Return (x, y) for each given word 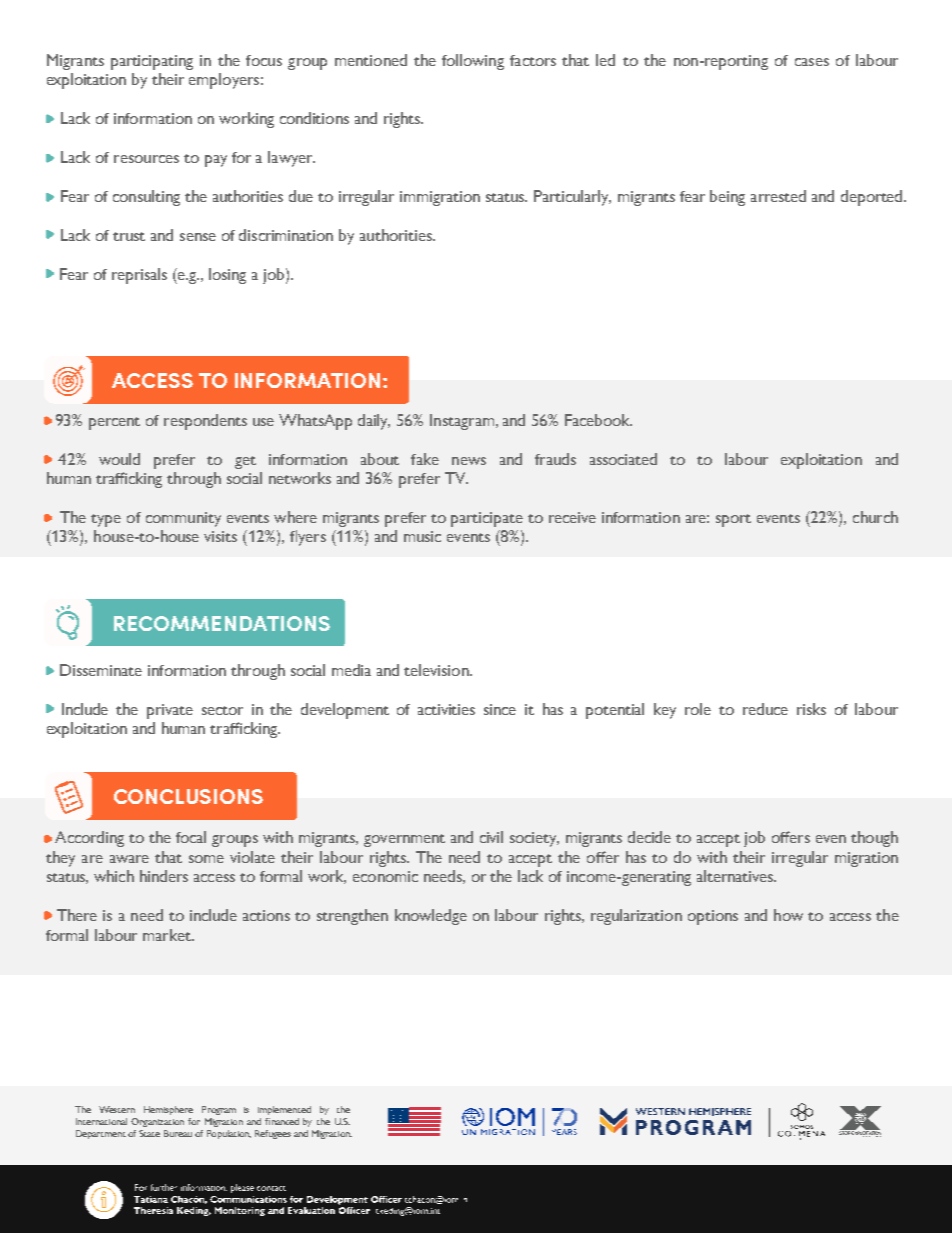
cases (812, 62)
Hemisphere (168, 1110)
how (788, 915)
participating (152, 62)
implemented (284, 1110)
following (473, 62)
